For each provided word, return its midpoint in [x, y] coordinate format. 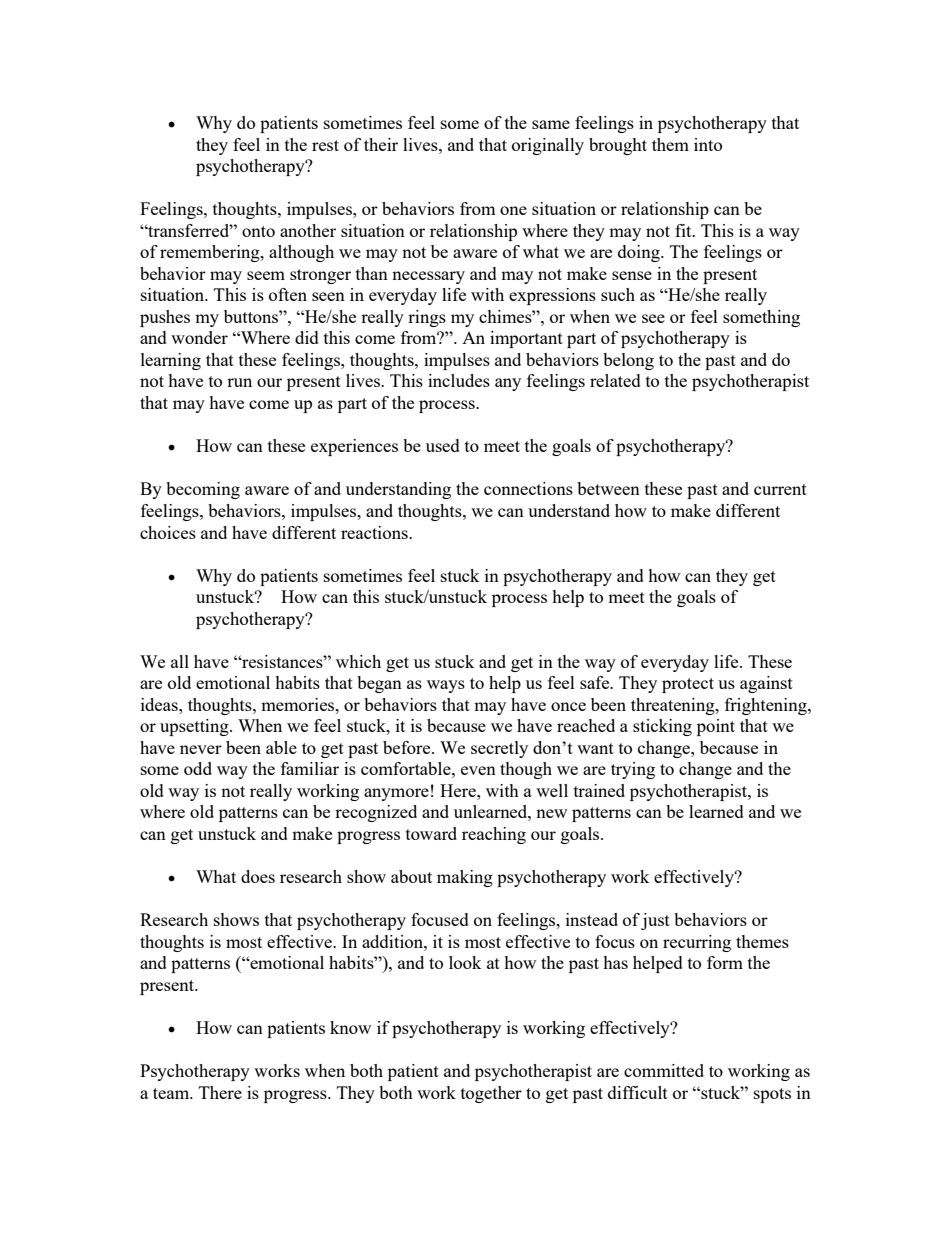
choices [168, 532]
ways [446, 686]
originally [548, 146]
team [172, 1093]
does [258, 876]
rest [325, 145]
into [708, 144]
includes [459, 380]
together [491, 1094]
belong [628, 361]
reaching [494, 835]
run [239, 382]
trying [633, 770]
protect [688, 685]
